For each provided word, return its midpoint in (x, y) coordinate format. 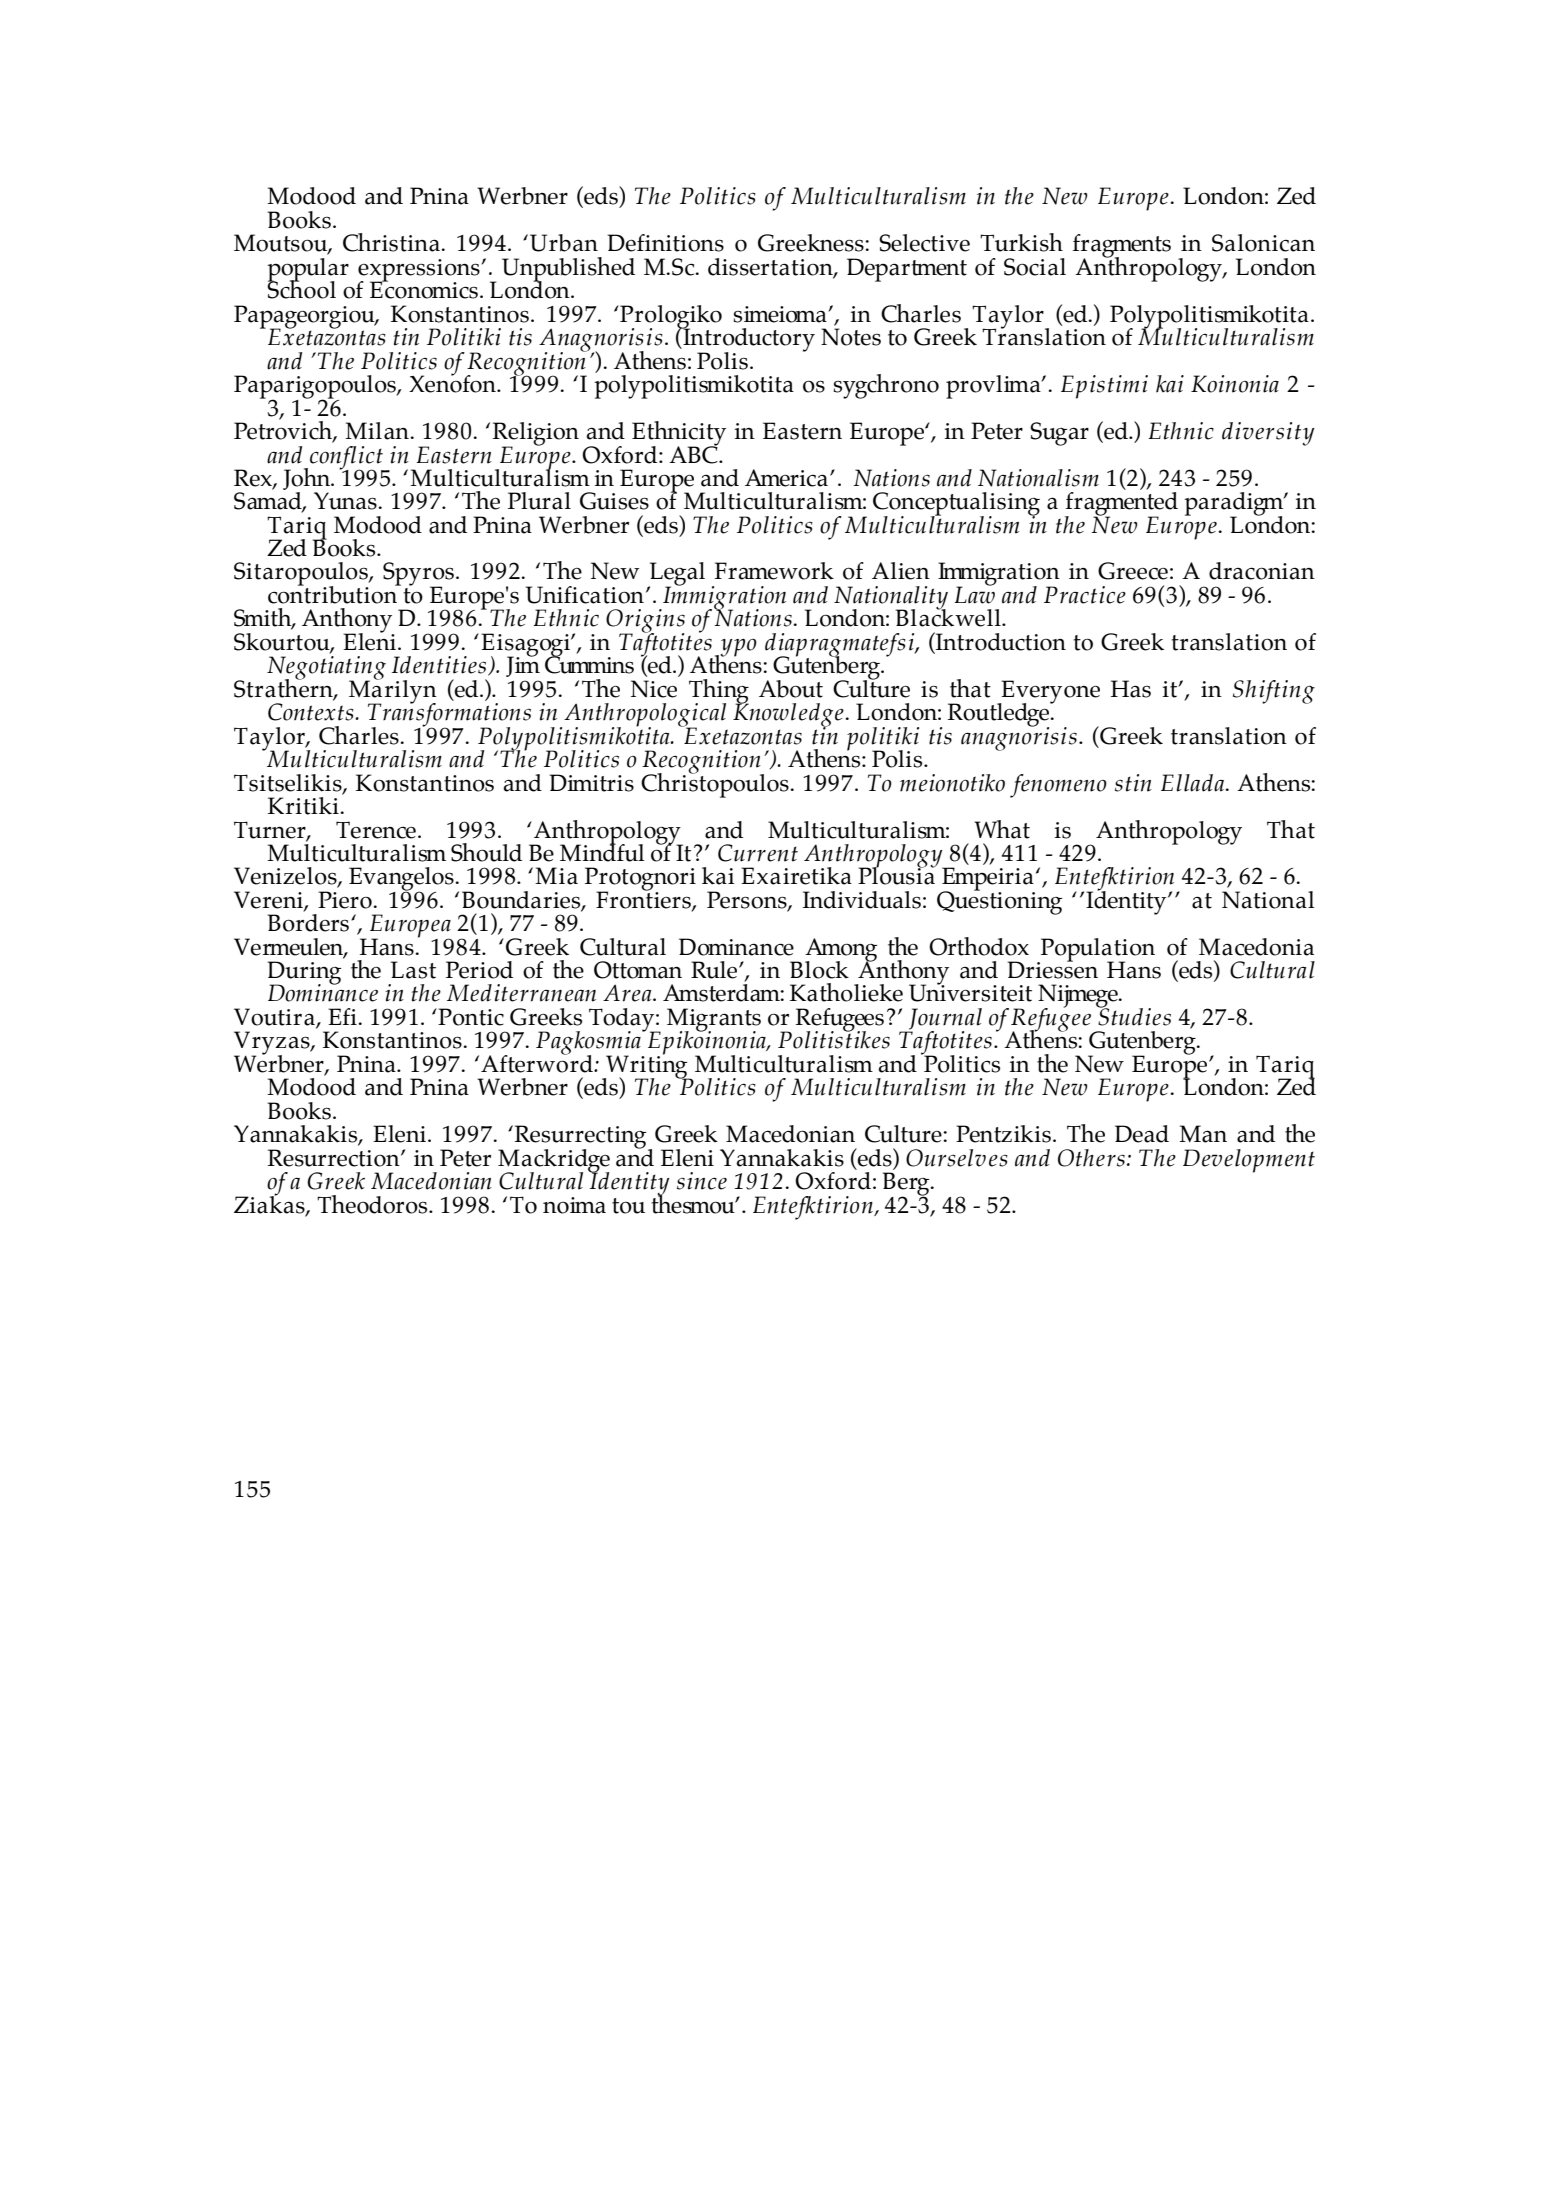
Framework (774, 571)
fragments (1122, 247)
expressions (420, 271)
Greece (1133, 571)
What (1002, 829)
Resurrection (335, 1158)
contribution (334, 594)
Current (758, 853)
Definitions (665, 243)
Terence (376, 830)
